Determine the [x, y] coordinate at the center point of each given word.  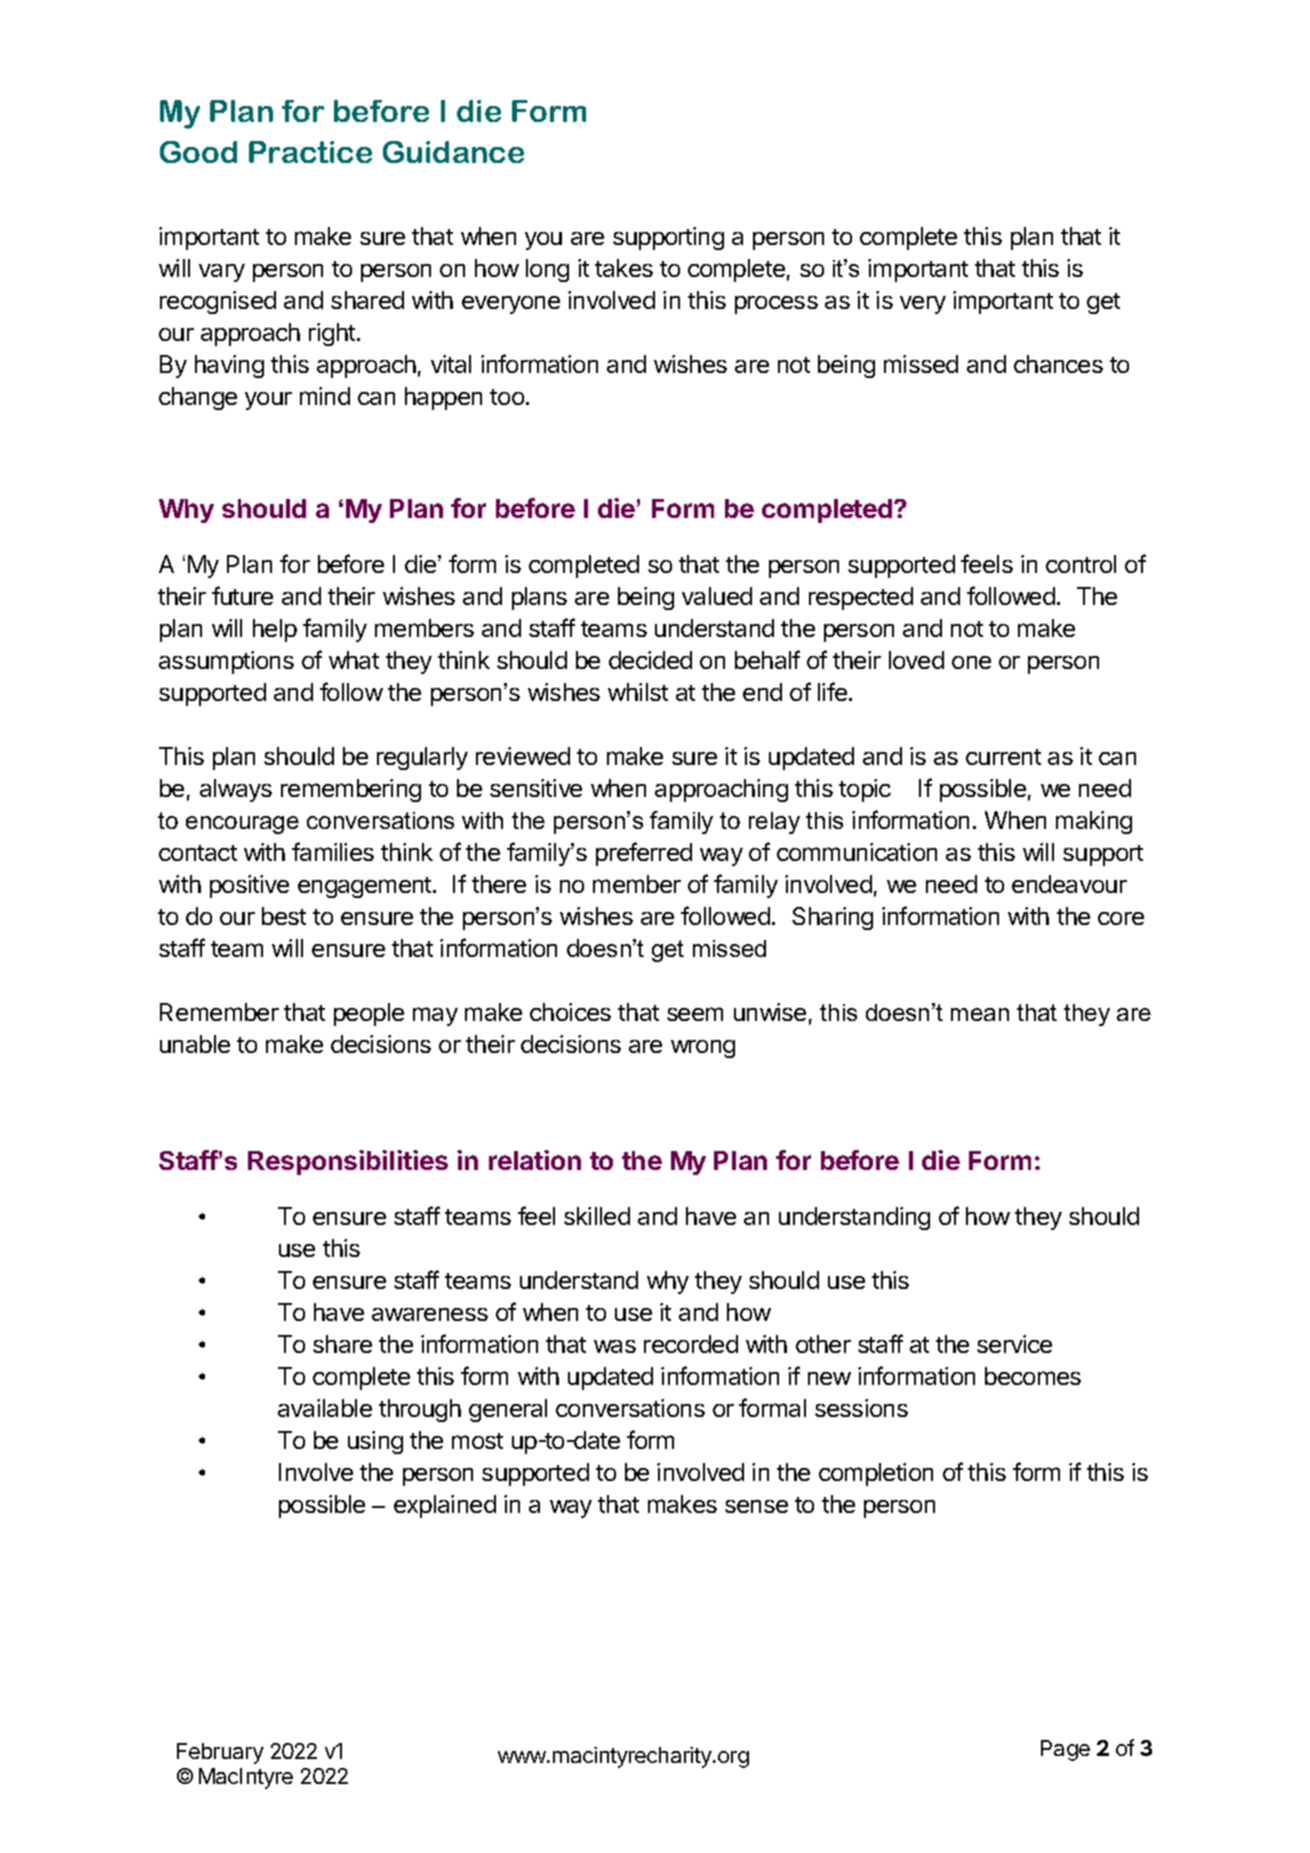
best [284, 916]
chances [1058, 364]
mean [980, 1014]
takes [624, 268]
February [220, 1753]
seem [695, 1014]
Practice [310, 152]
